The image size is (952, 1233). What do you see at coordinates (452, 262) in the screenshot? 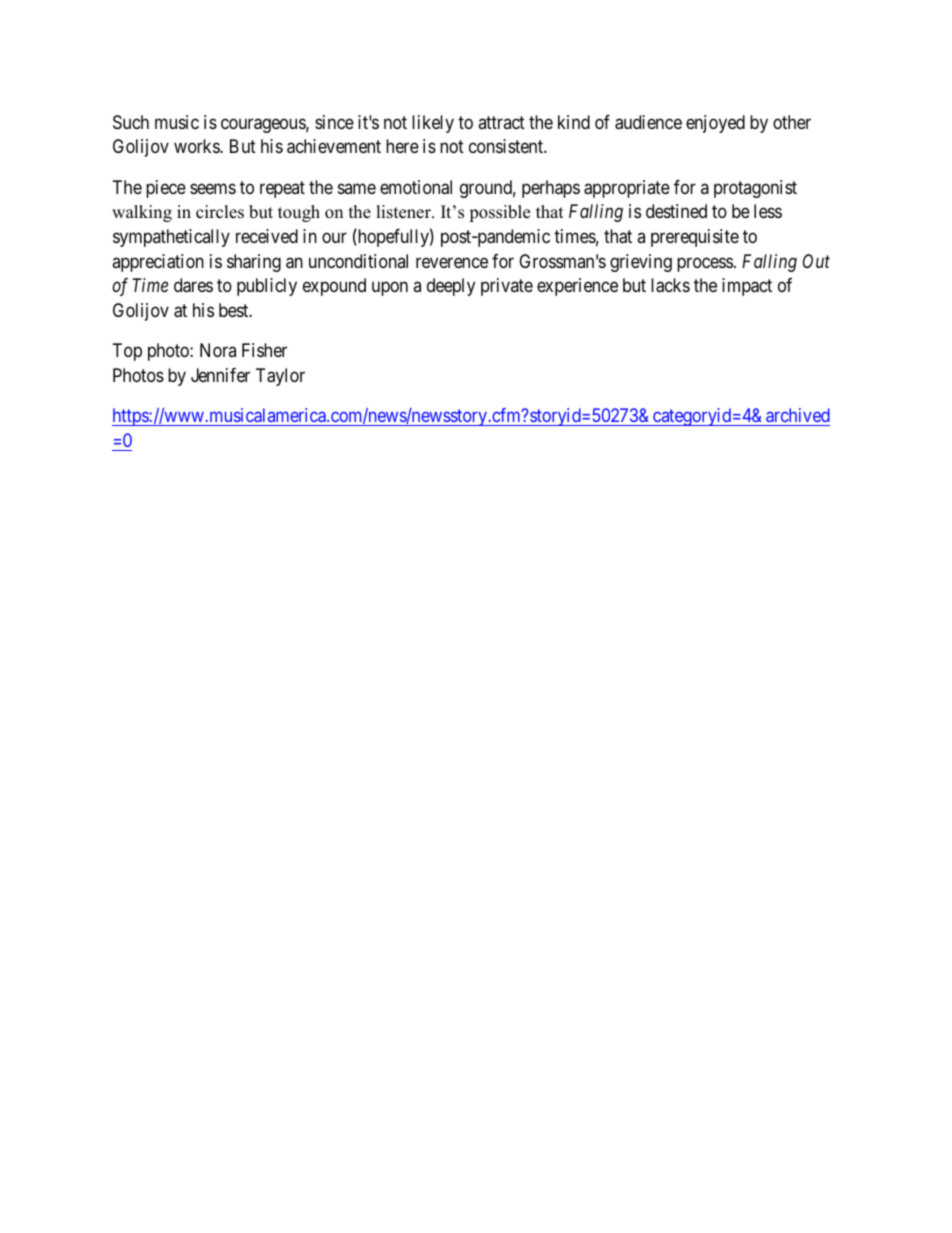
I see `reverence` at bounding box center [452, 262].
